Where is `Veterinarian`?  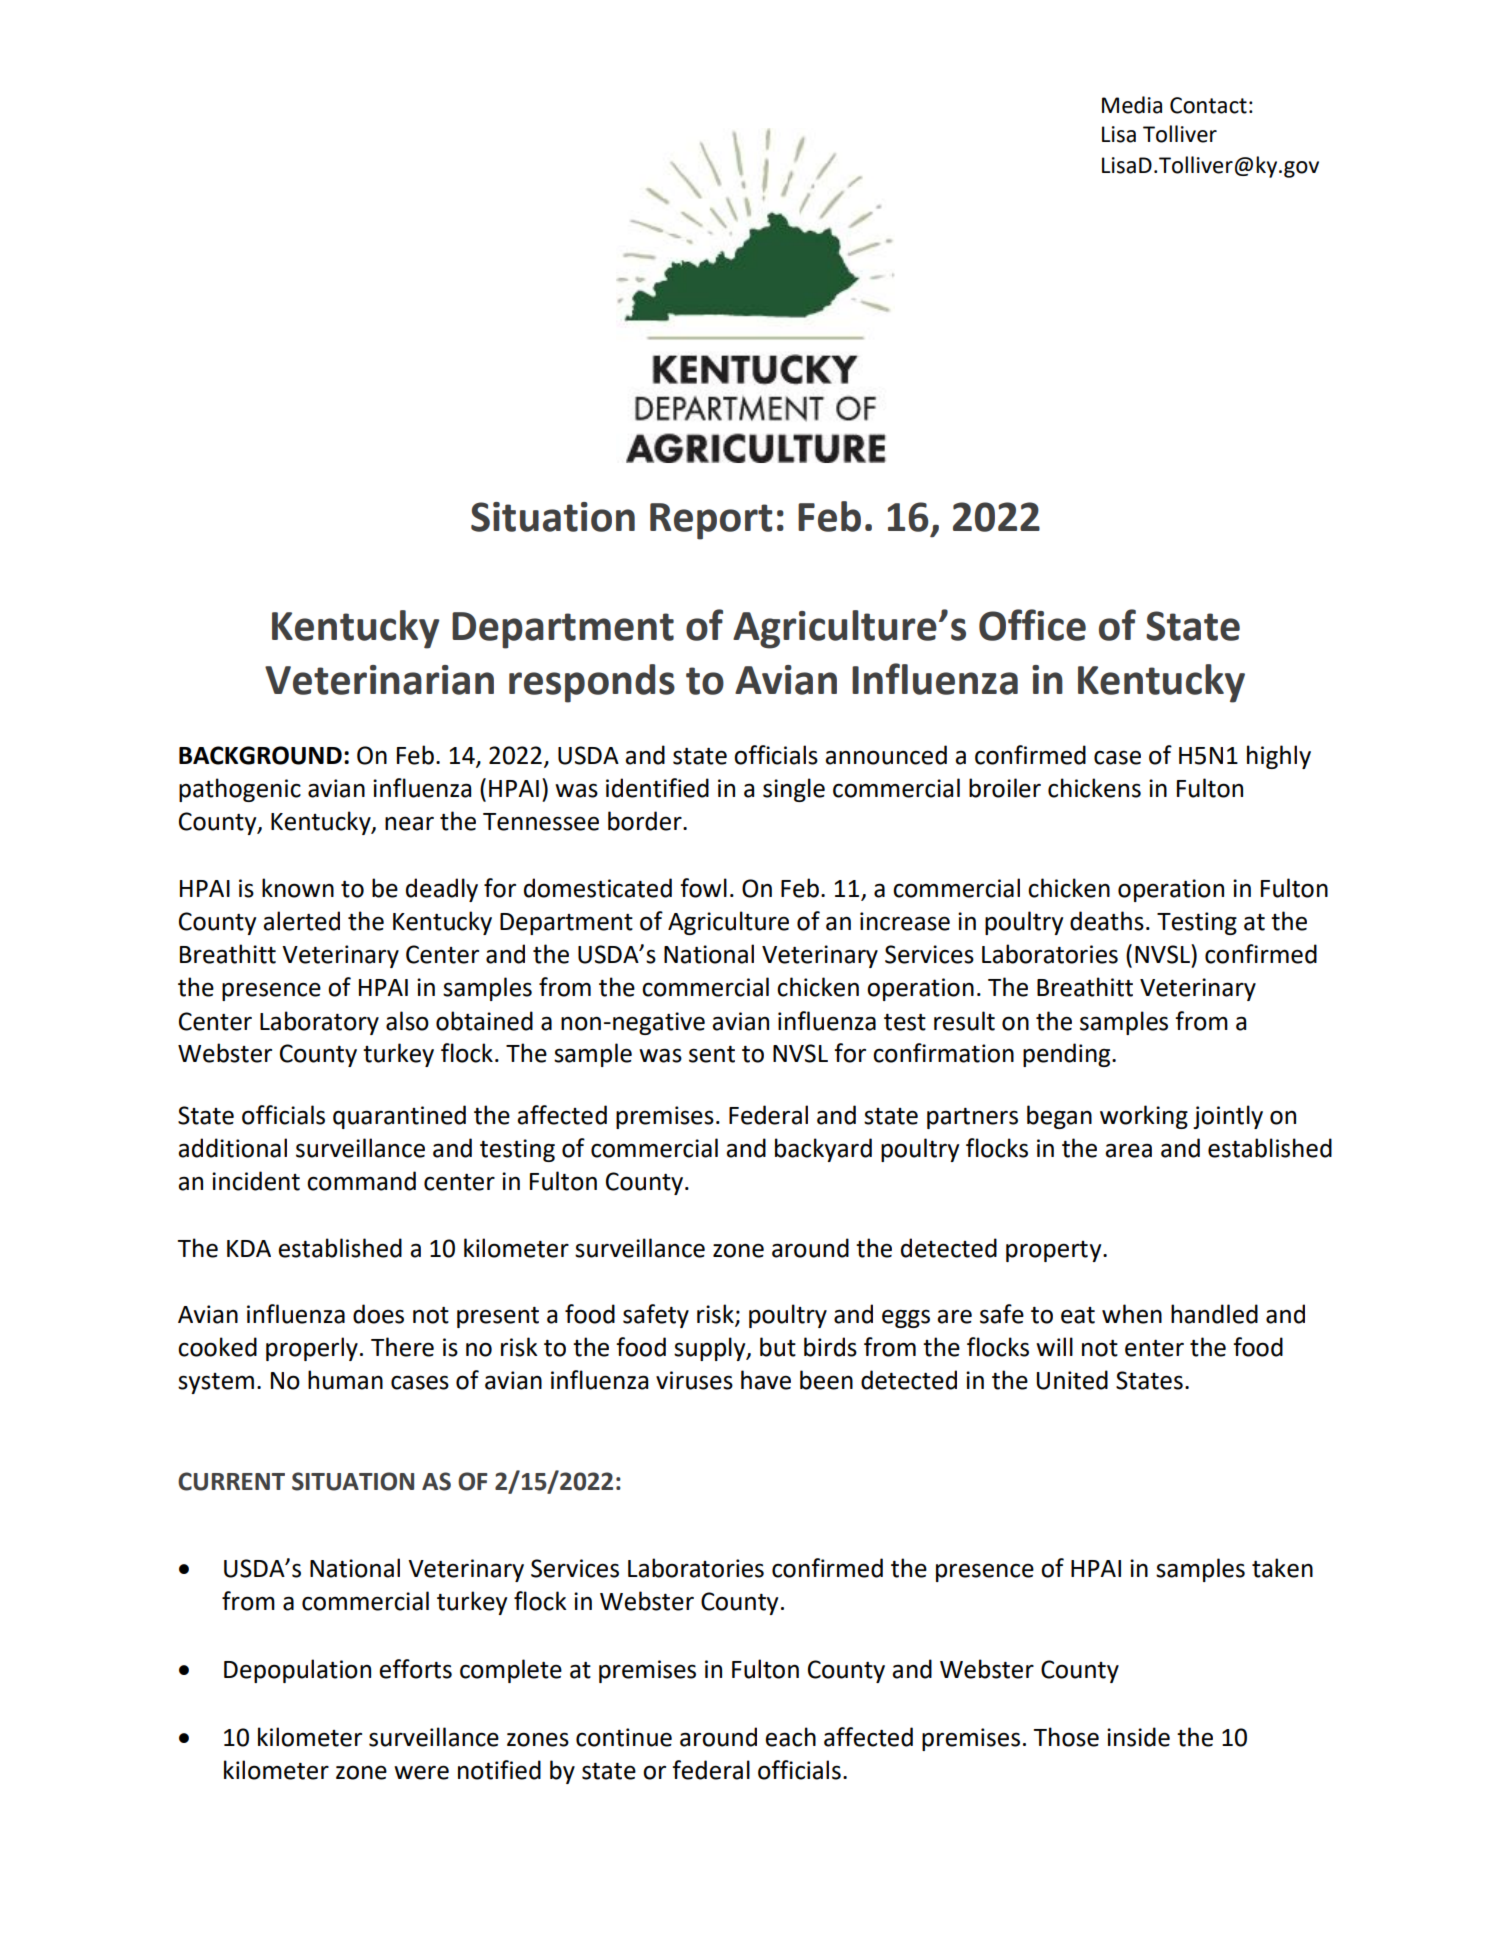
Veterinarian is located at coordinates (379, 680).
